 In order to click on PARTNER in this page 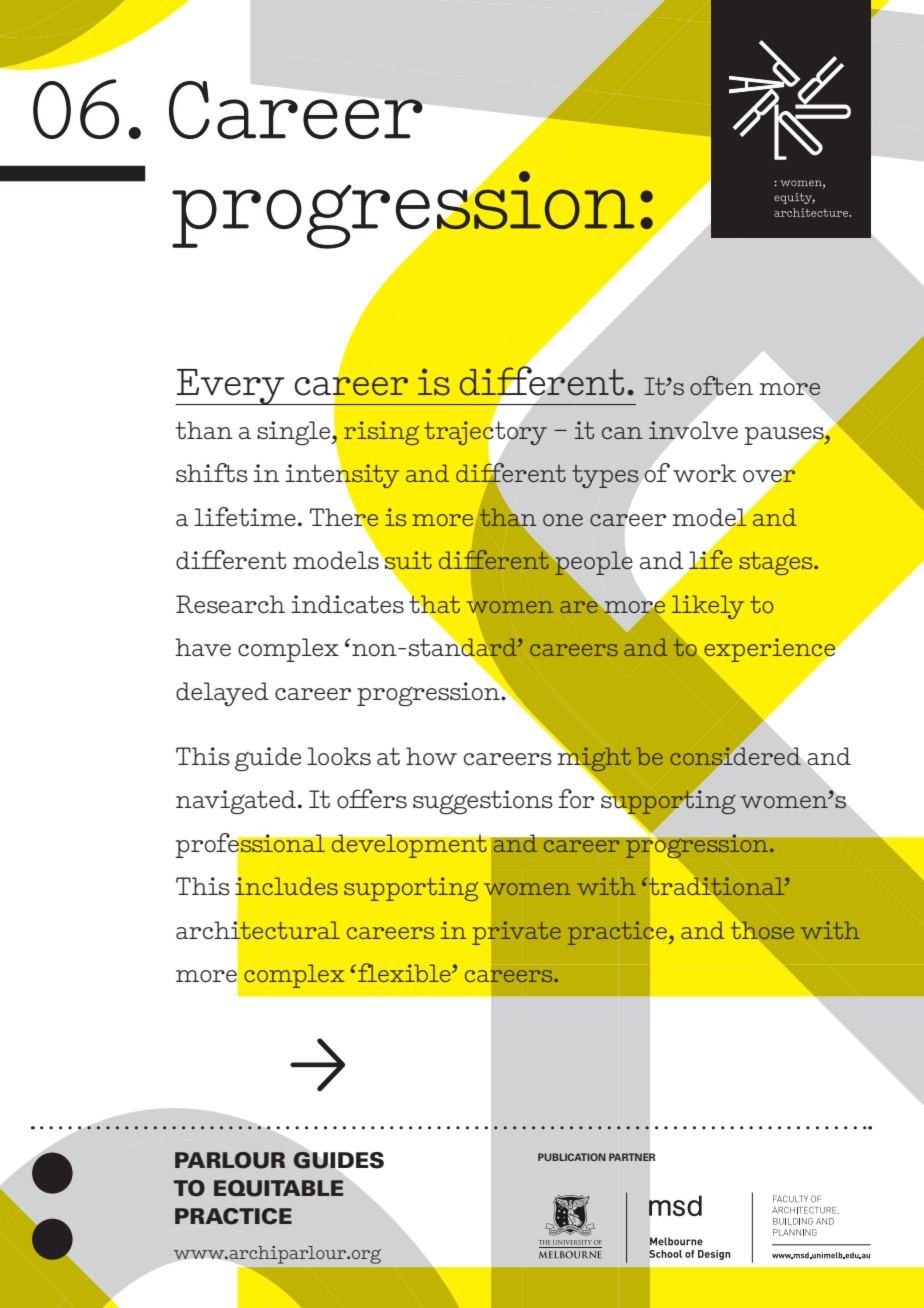, I will do `click(632, 1157)`.
